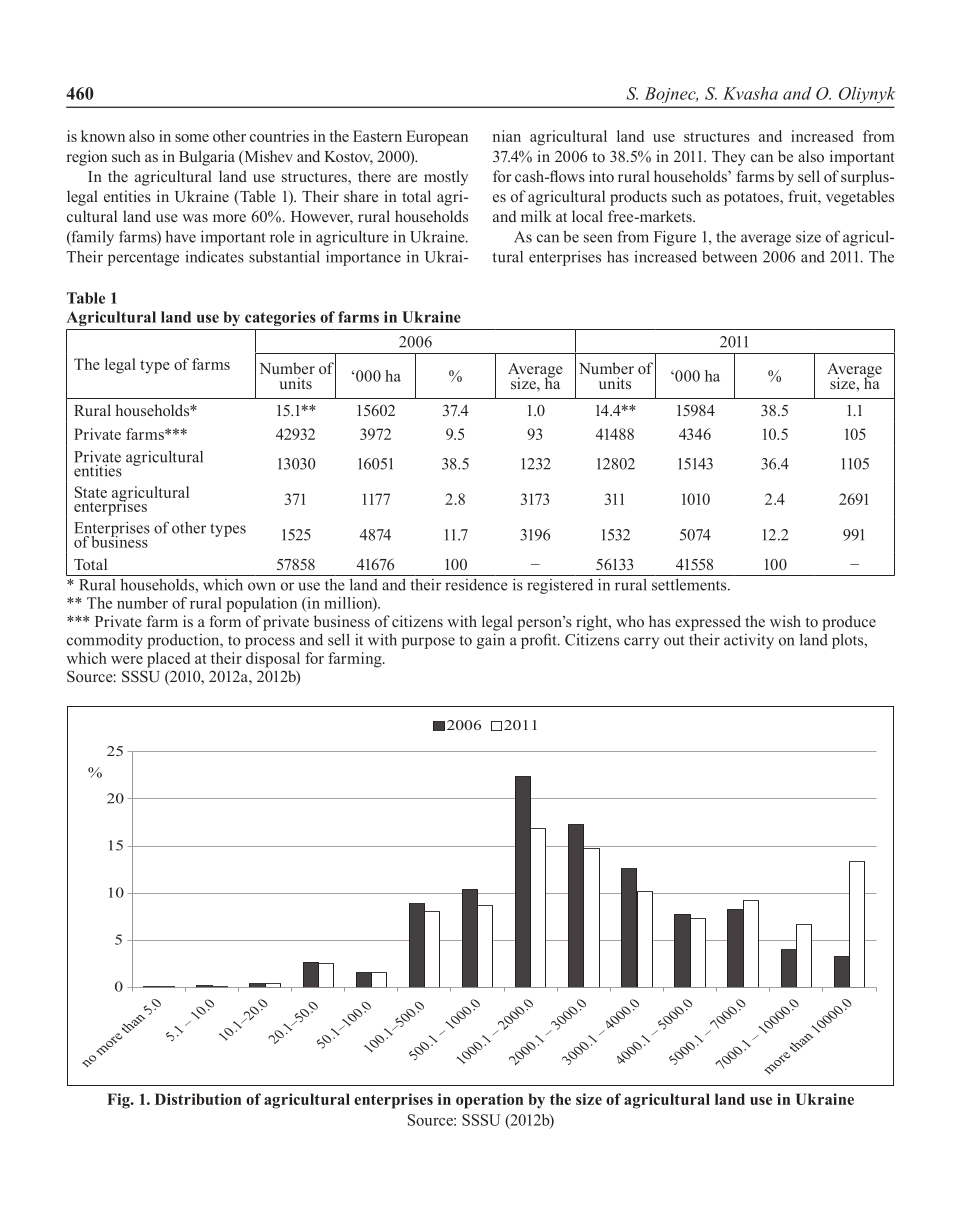  What do you see at coordinates (749, 641) in the screenshot?
I see `activity` at bounding box center [749, 641].
